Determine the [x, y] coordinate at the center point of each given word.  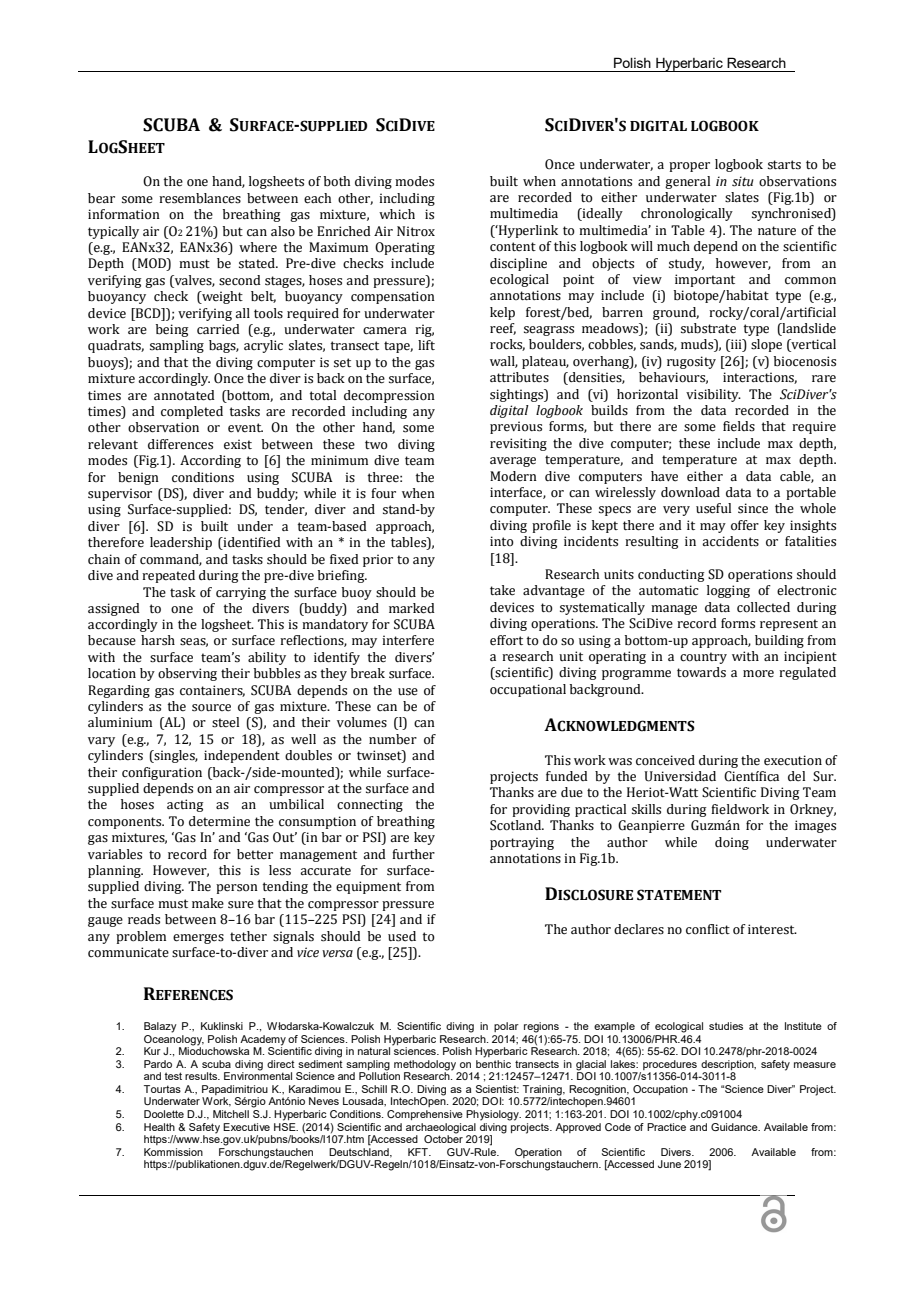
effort [506, 640]
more [758, 674]
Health [159, 1127]
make [208, 903]
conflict [708, 929]
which [397, 214]
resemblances [200, 198]
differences [180, 444]
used [402, 936]
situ [743, 181]
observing [187, 674]
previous [516, 427]
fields [739, 426]
